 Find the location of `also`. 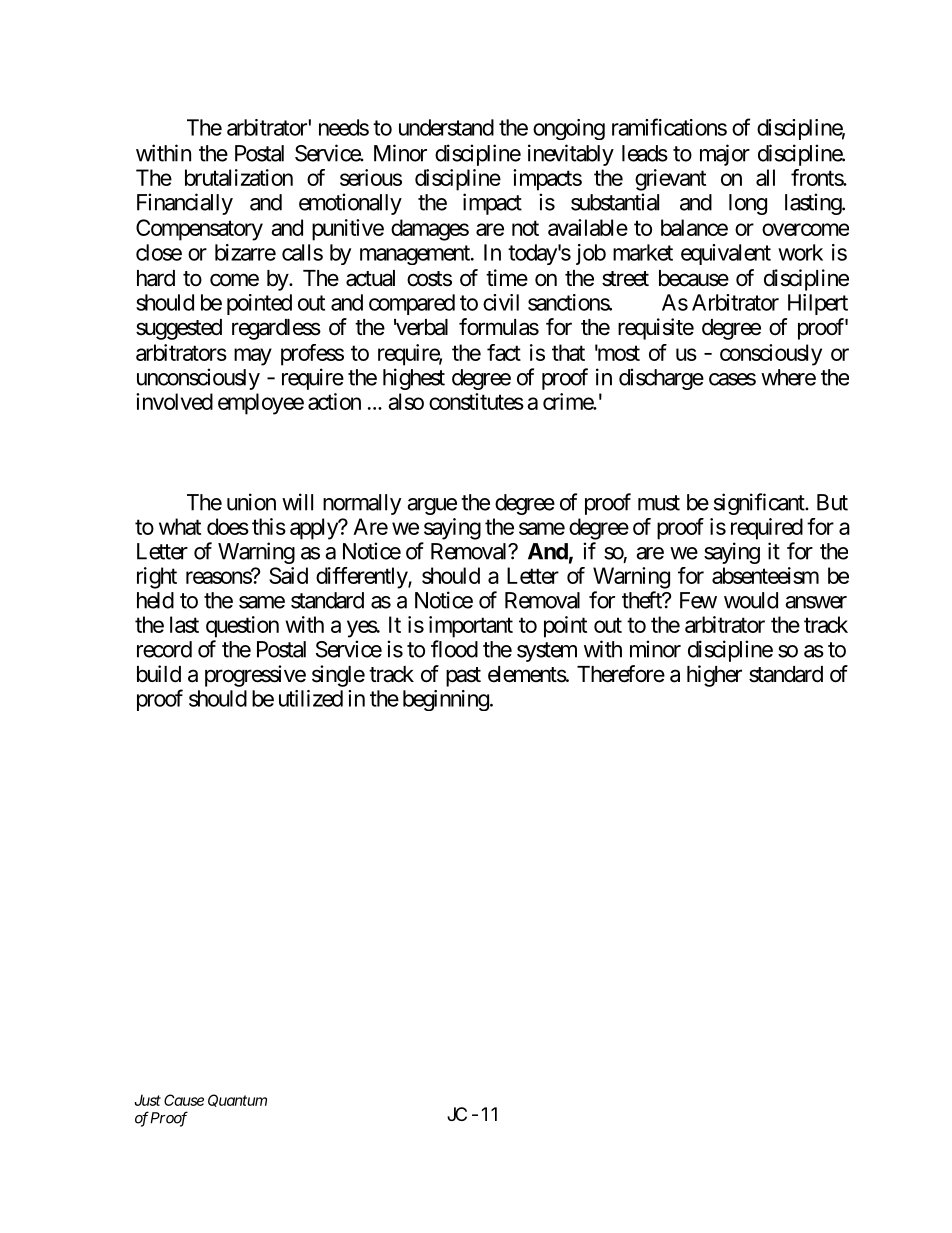

also is located at coordinates (406, 401).
